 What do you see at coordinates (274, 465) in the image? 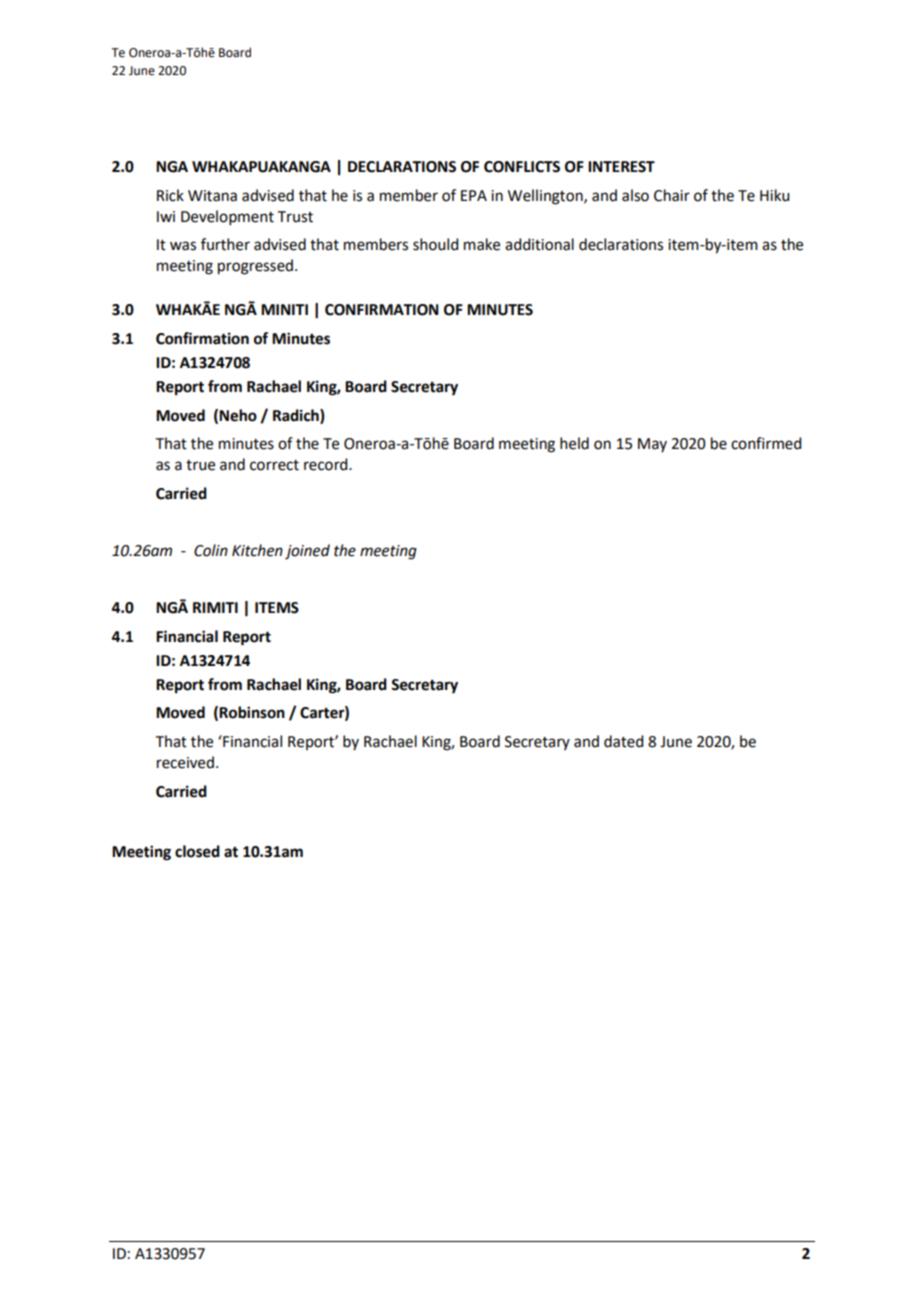
I see `correct` at bounding box center [274, 465].
